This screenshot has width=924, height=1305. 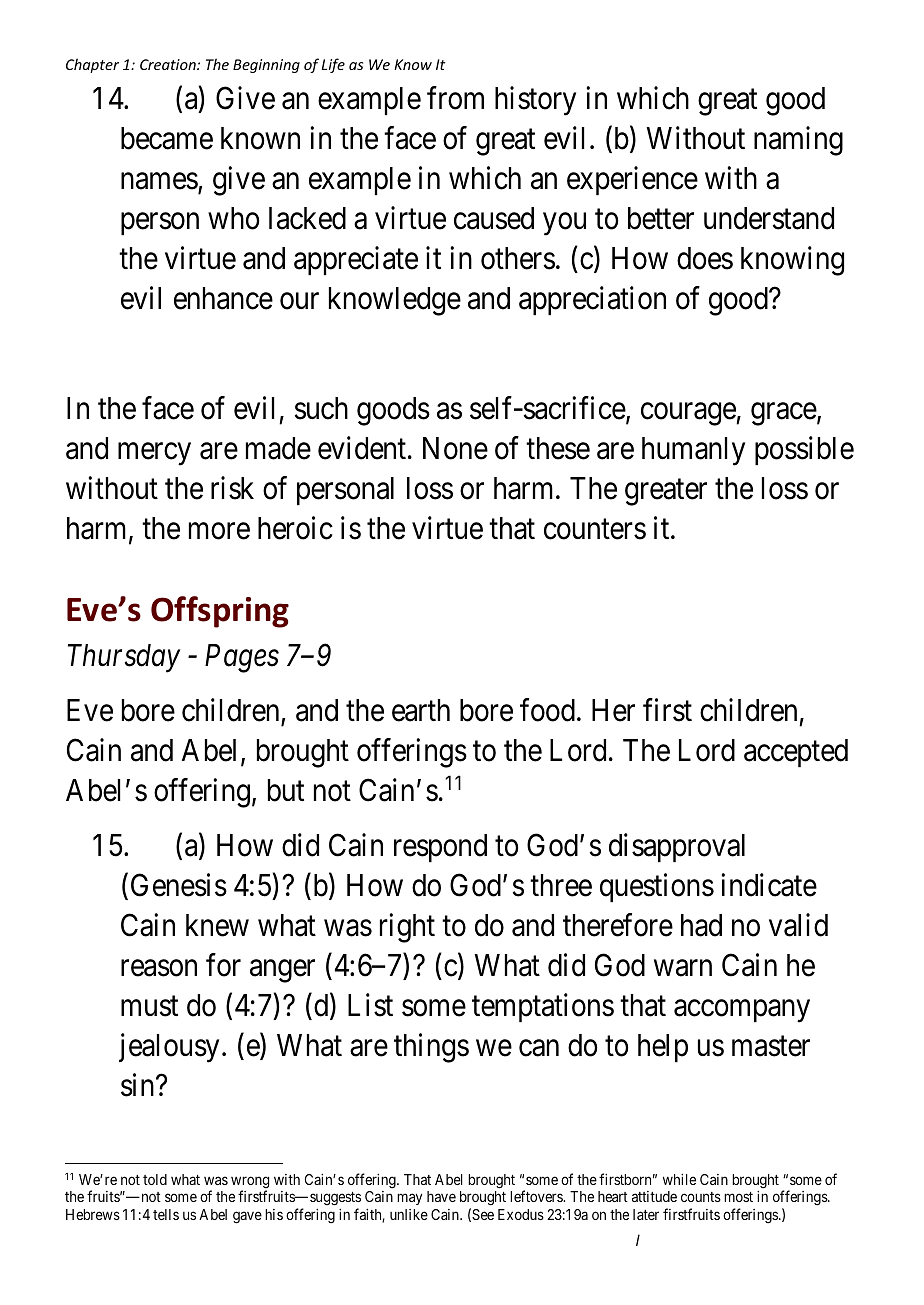 What do you see at coordinates (407, 928) in the screenshot?
I see `right` at bounding box center [407, 928].
